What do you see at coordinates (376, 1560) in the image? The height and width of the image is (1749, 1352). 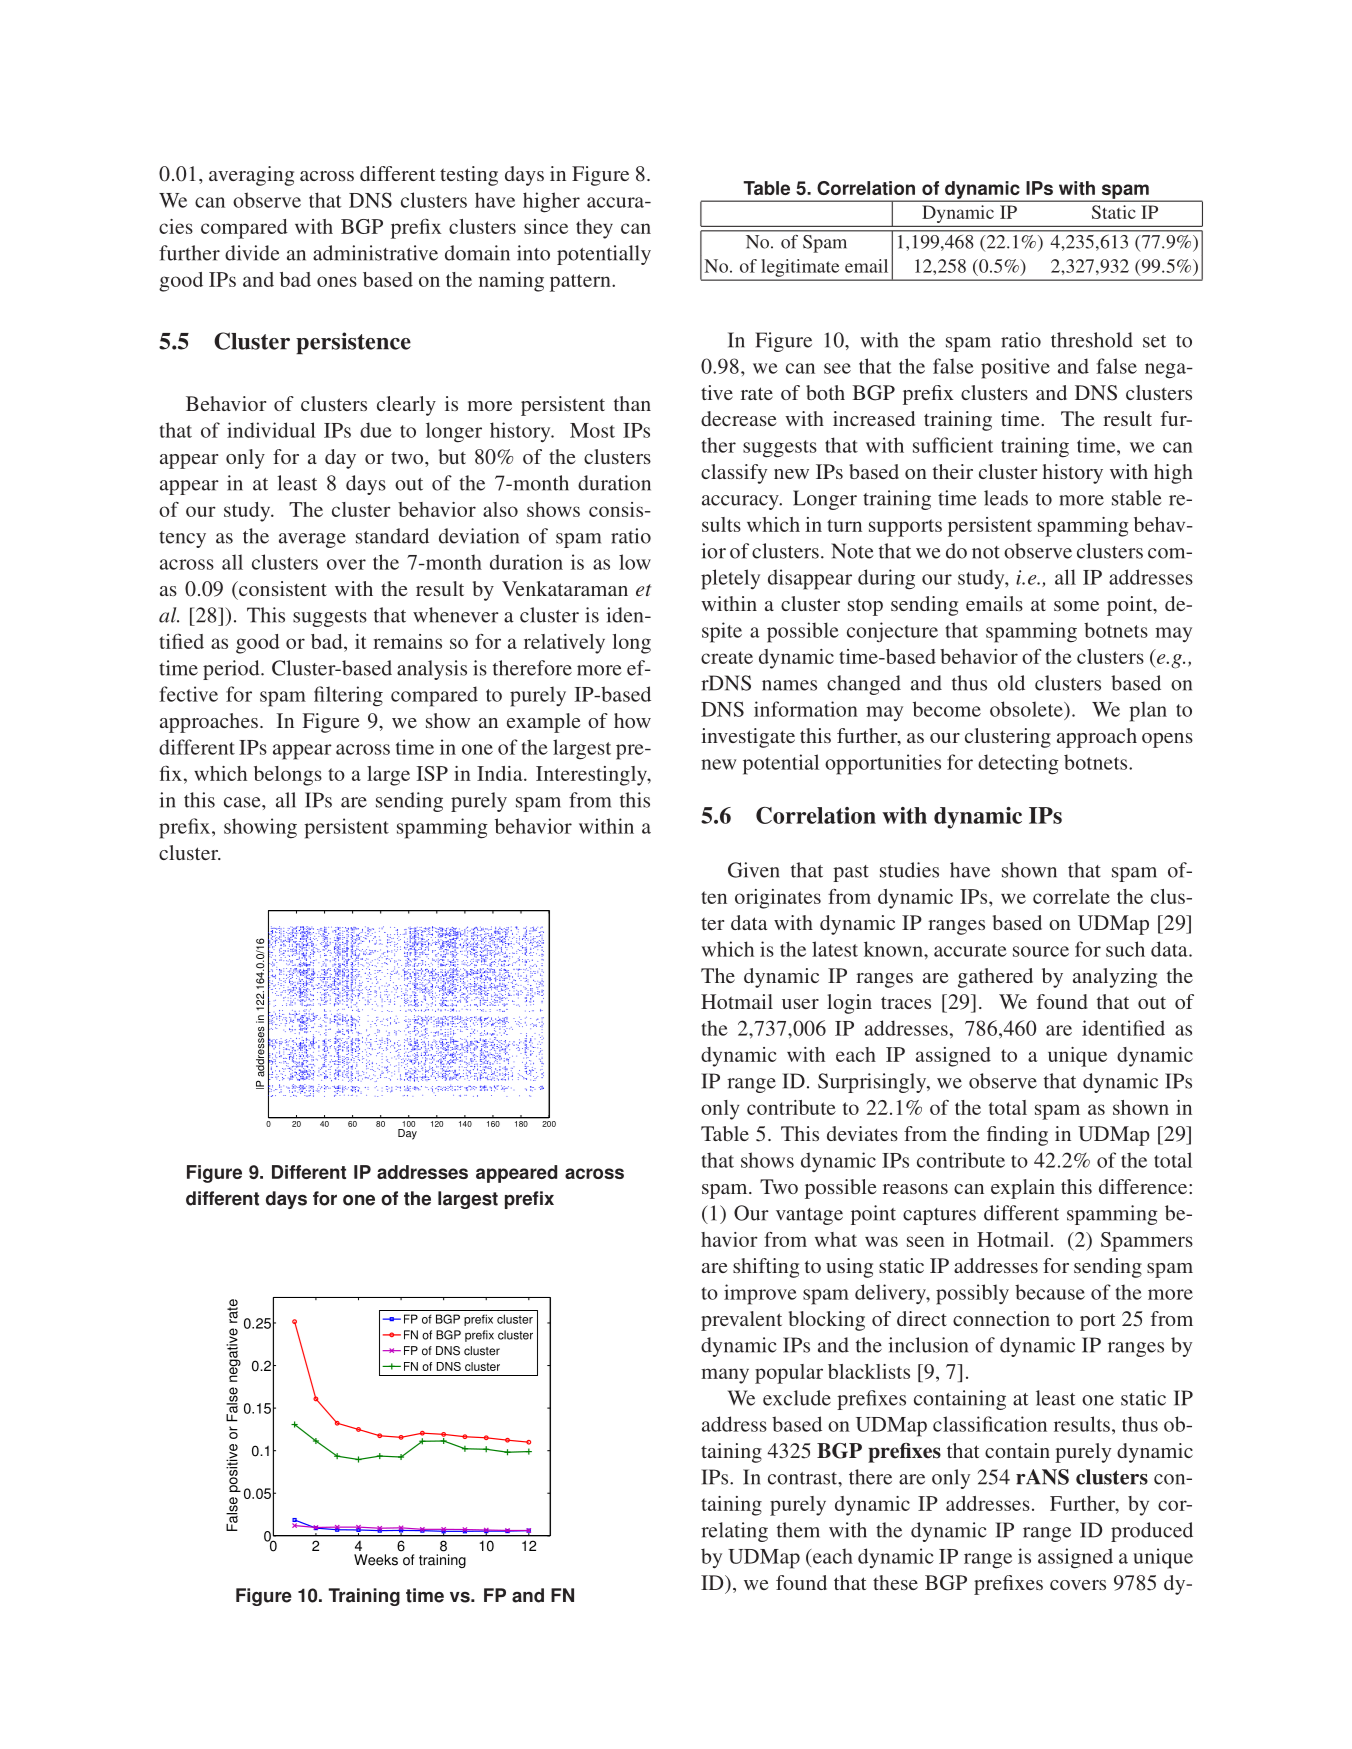 I see `Weeks` at bounding box center [376, 1560].
